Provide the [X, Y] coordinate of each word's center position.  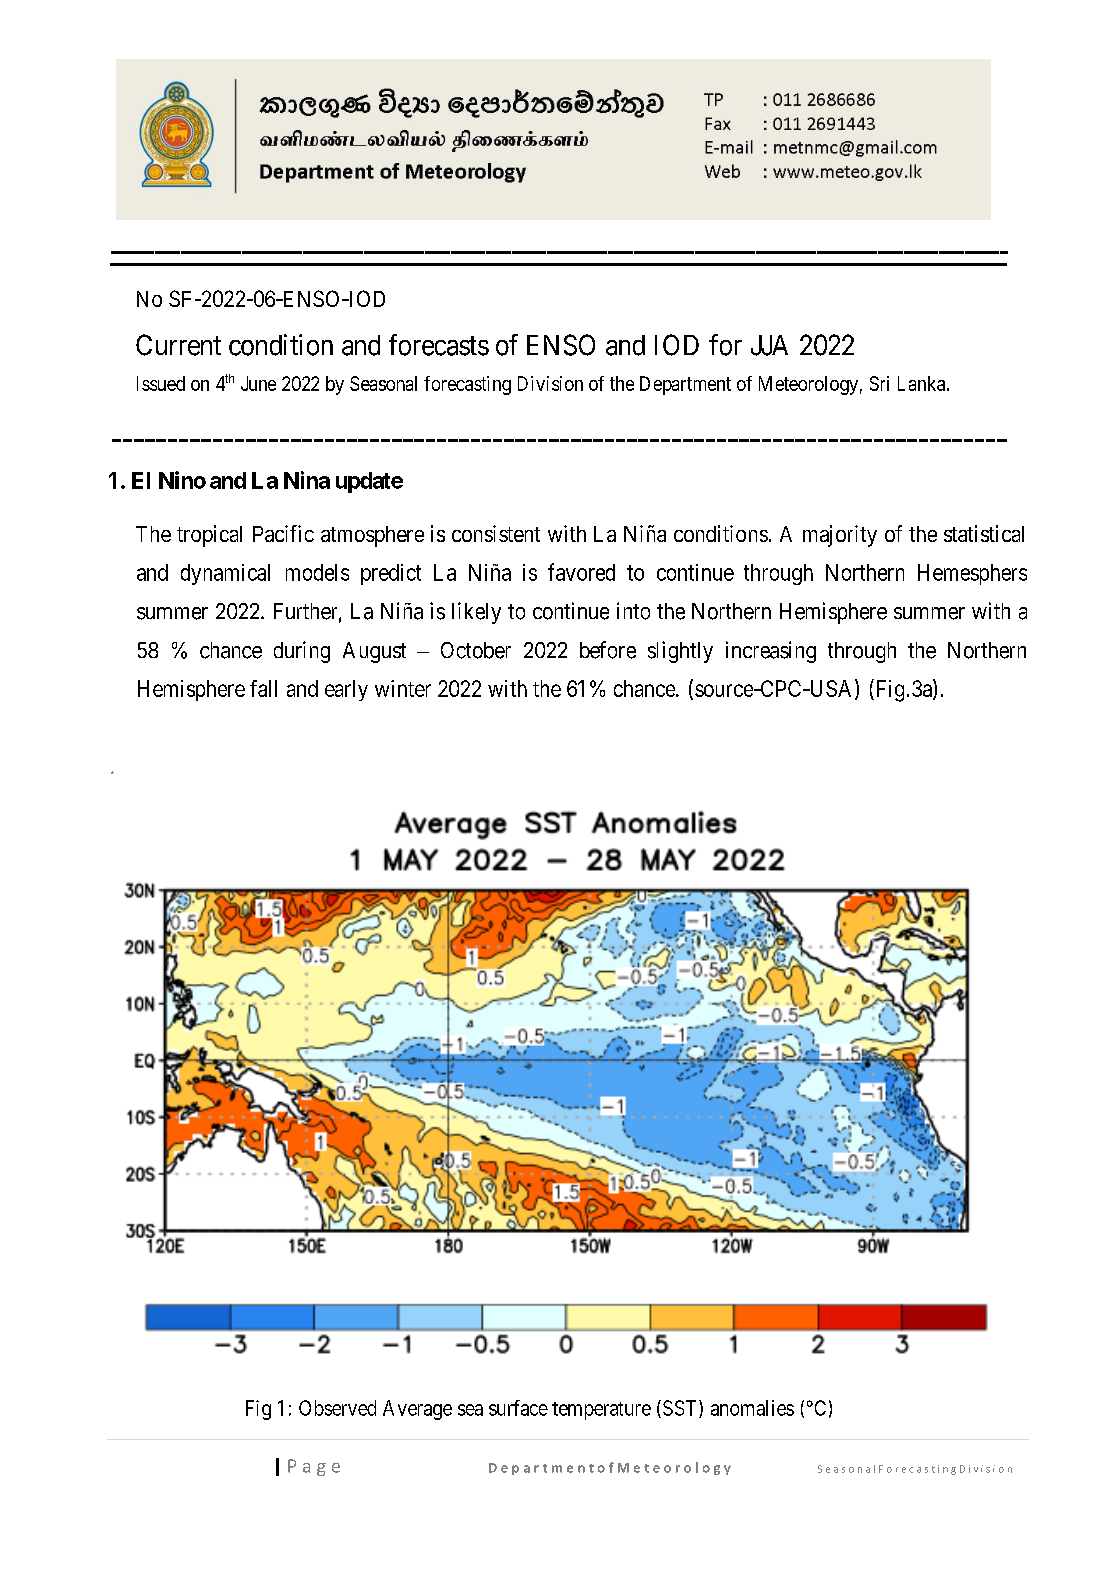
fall [263, 688]
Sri [879, 383]
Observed [337, 1408]
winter [403, 688]
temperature [601, 1411]
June [258, 383]
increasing [771, 652]
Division [550, 383]
